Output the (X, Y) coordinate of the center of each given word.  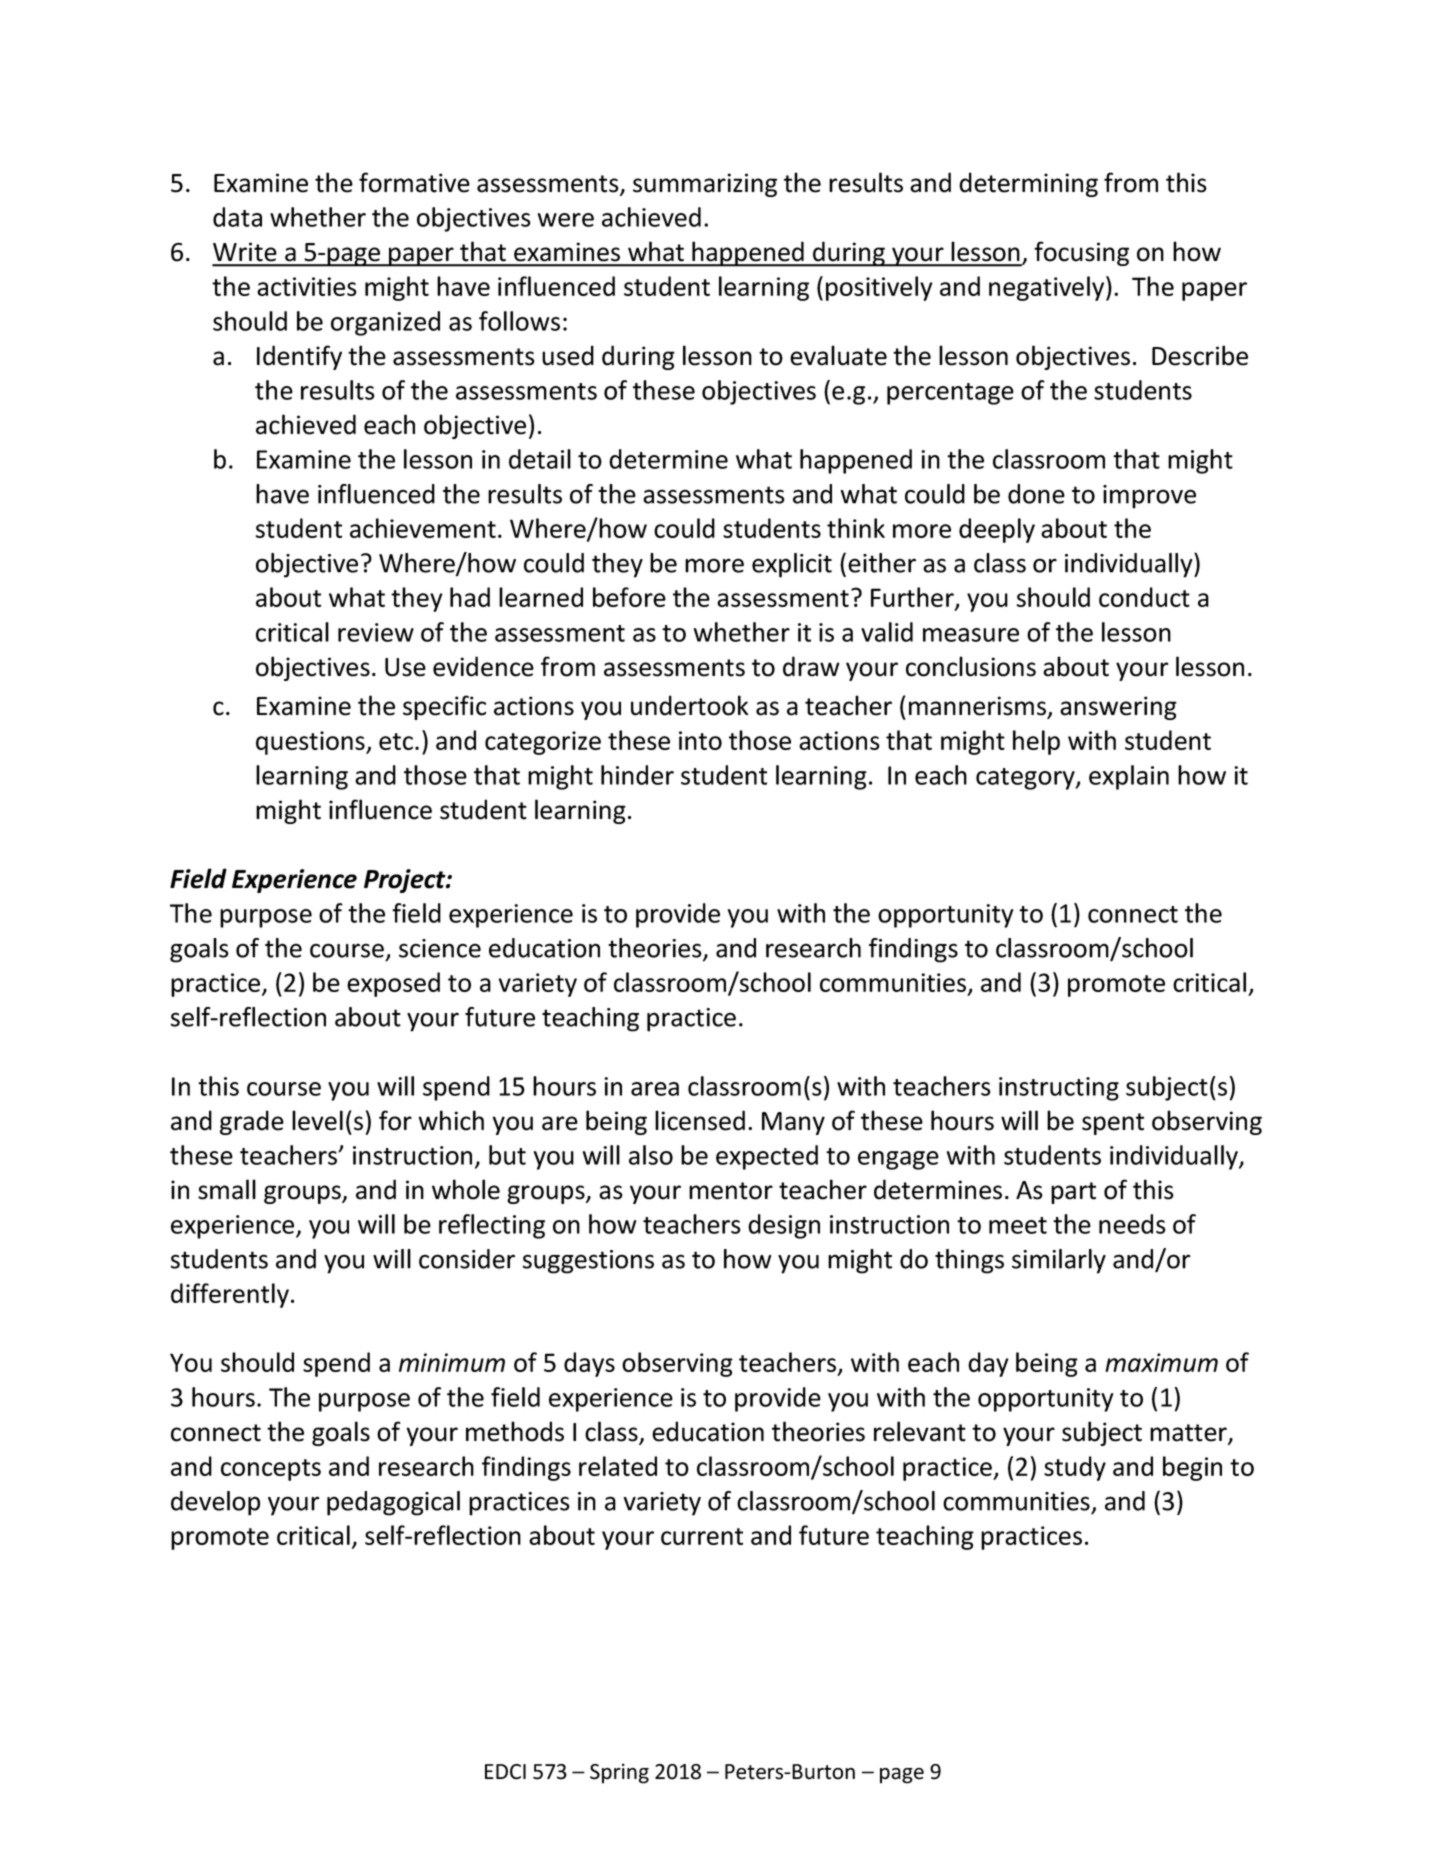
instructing (1059, 1089)
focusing (1081, 253)
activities (307, 286)
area (655, 1089)
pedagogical (393, 1503)
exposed (393, 984)
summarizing (705, 185)
